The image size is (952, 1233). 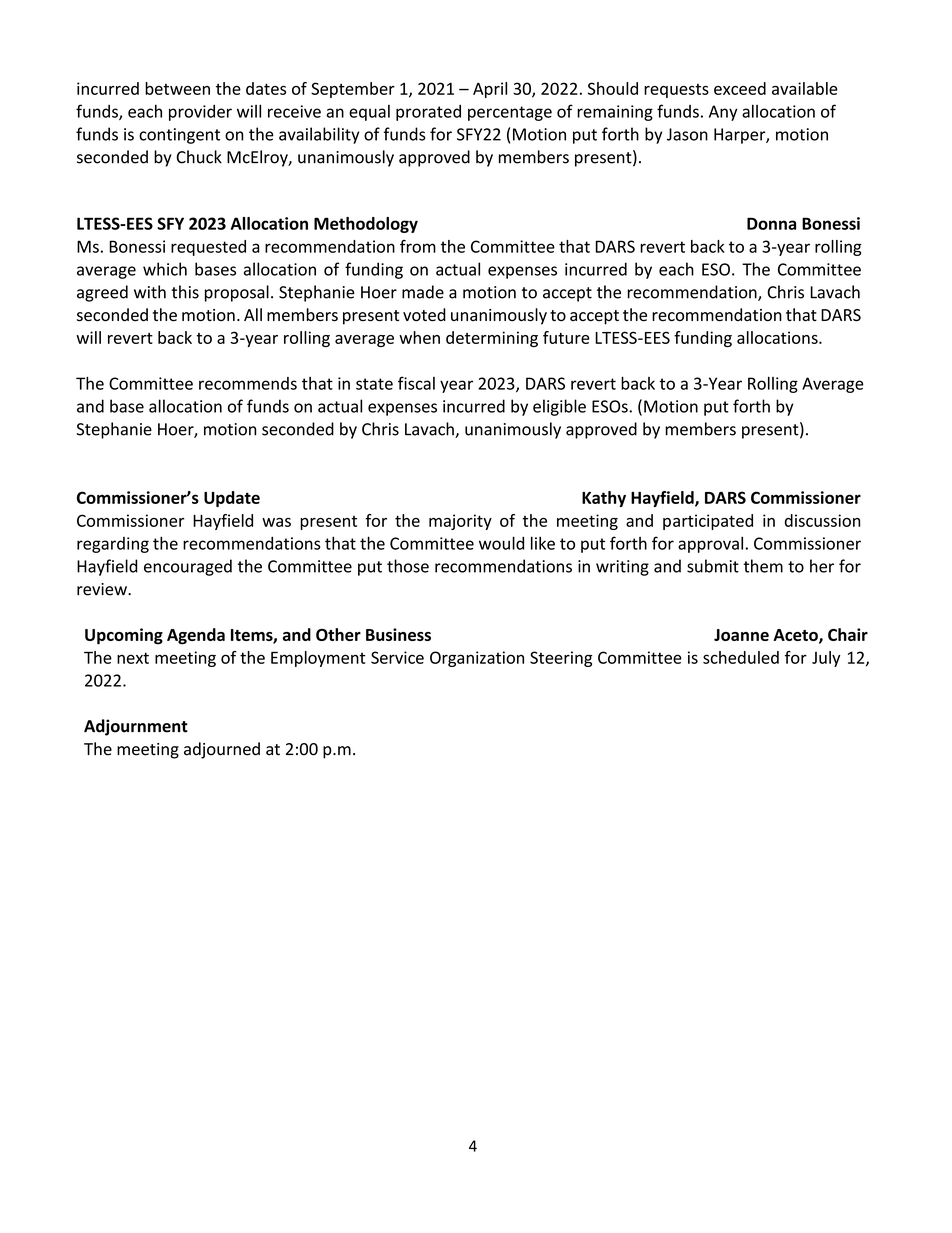 I want to click on provider, so click(x=200, y=113).
